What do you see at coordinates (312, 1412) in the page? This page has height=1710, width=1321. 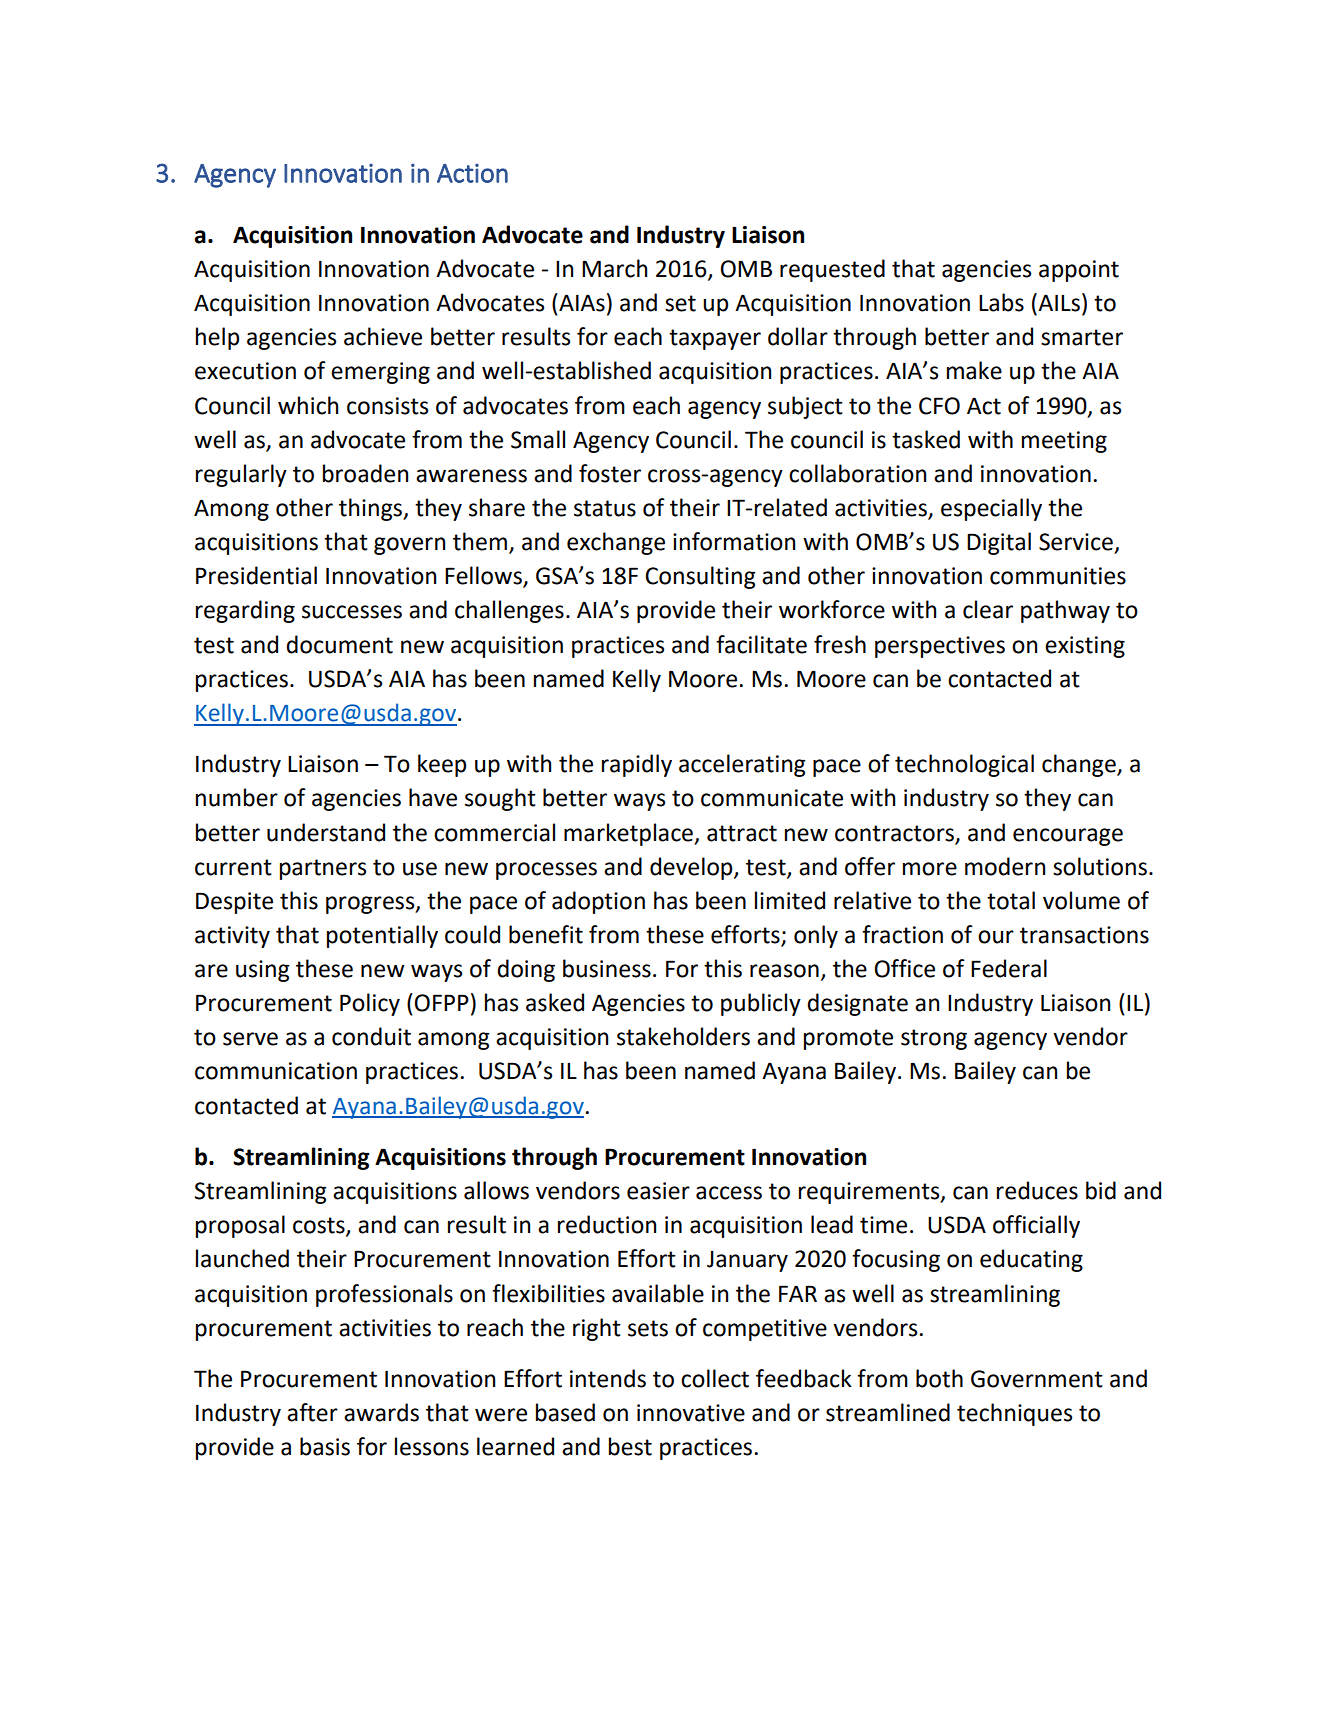 I see `after` at bounding box center [312, 1412].
